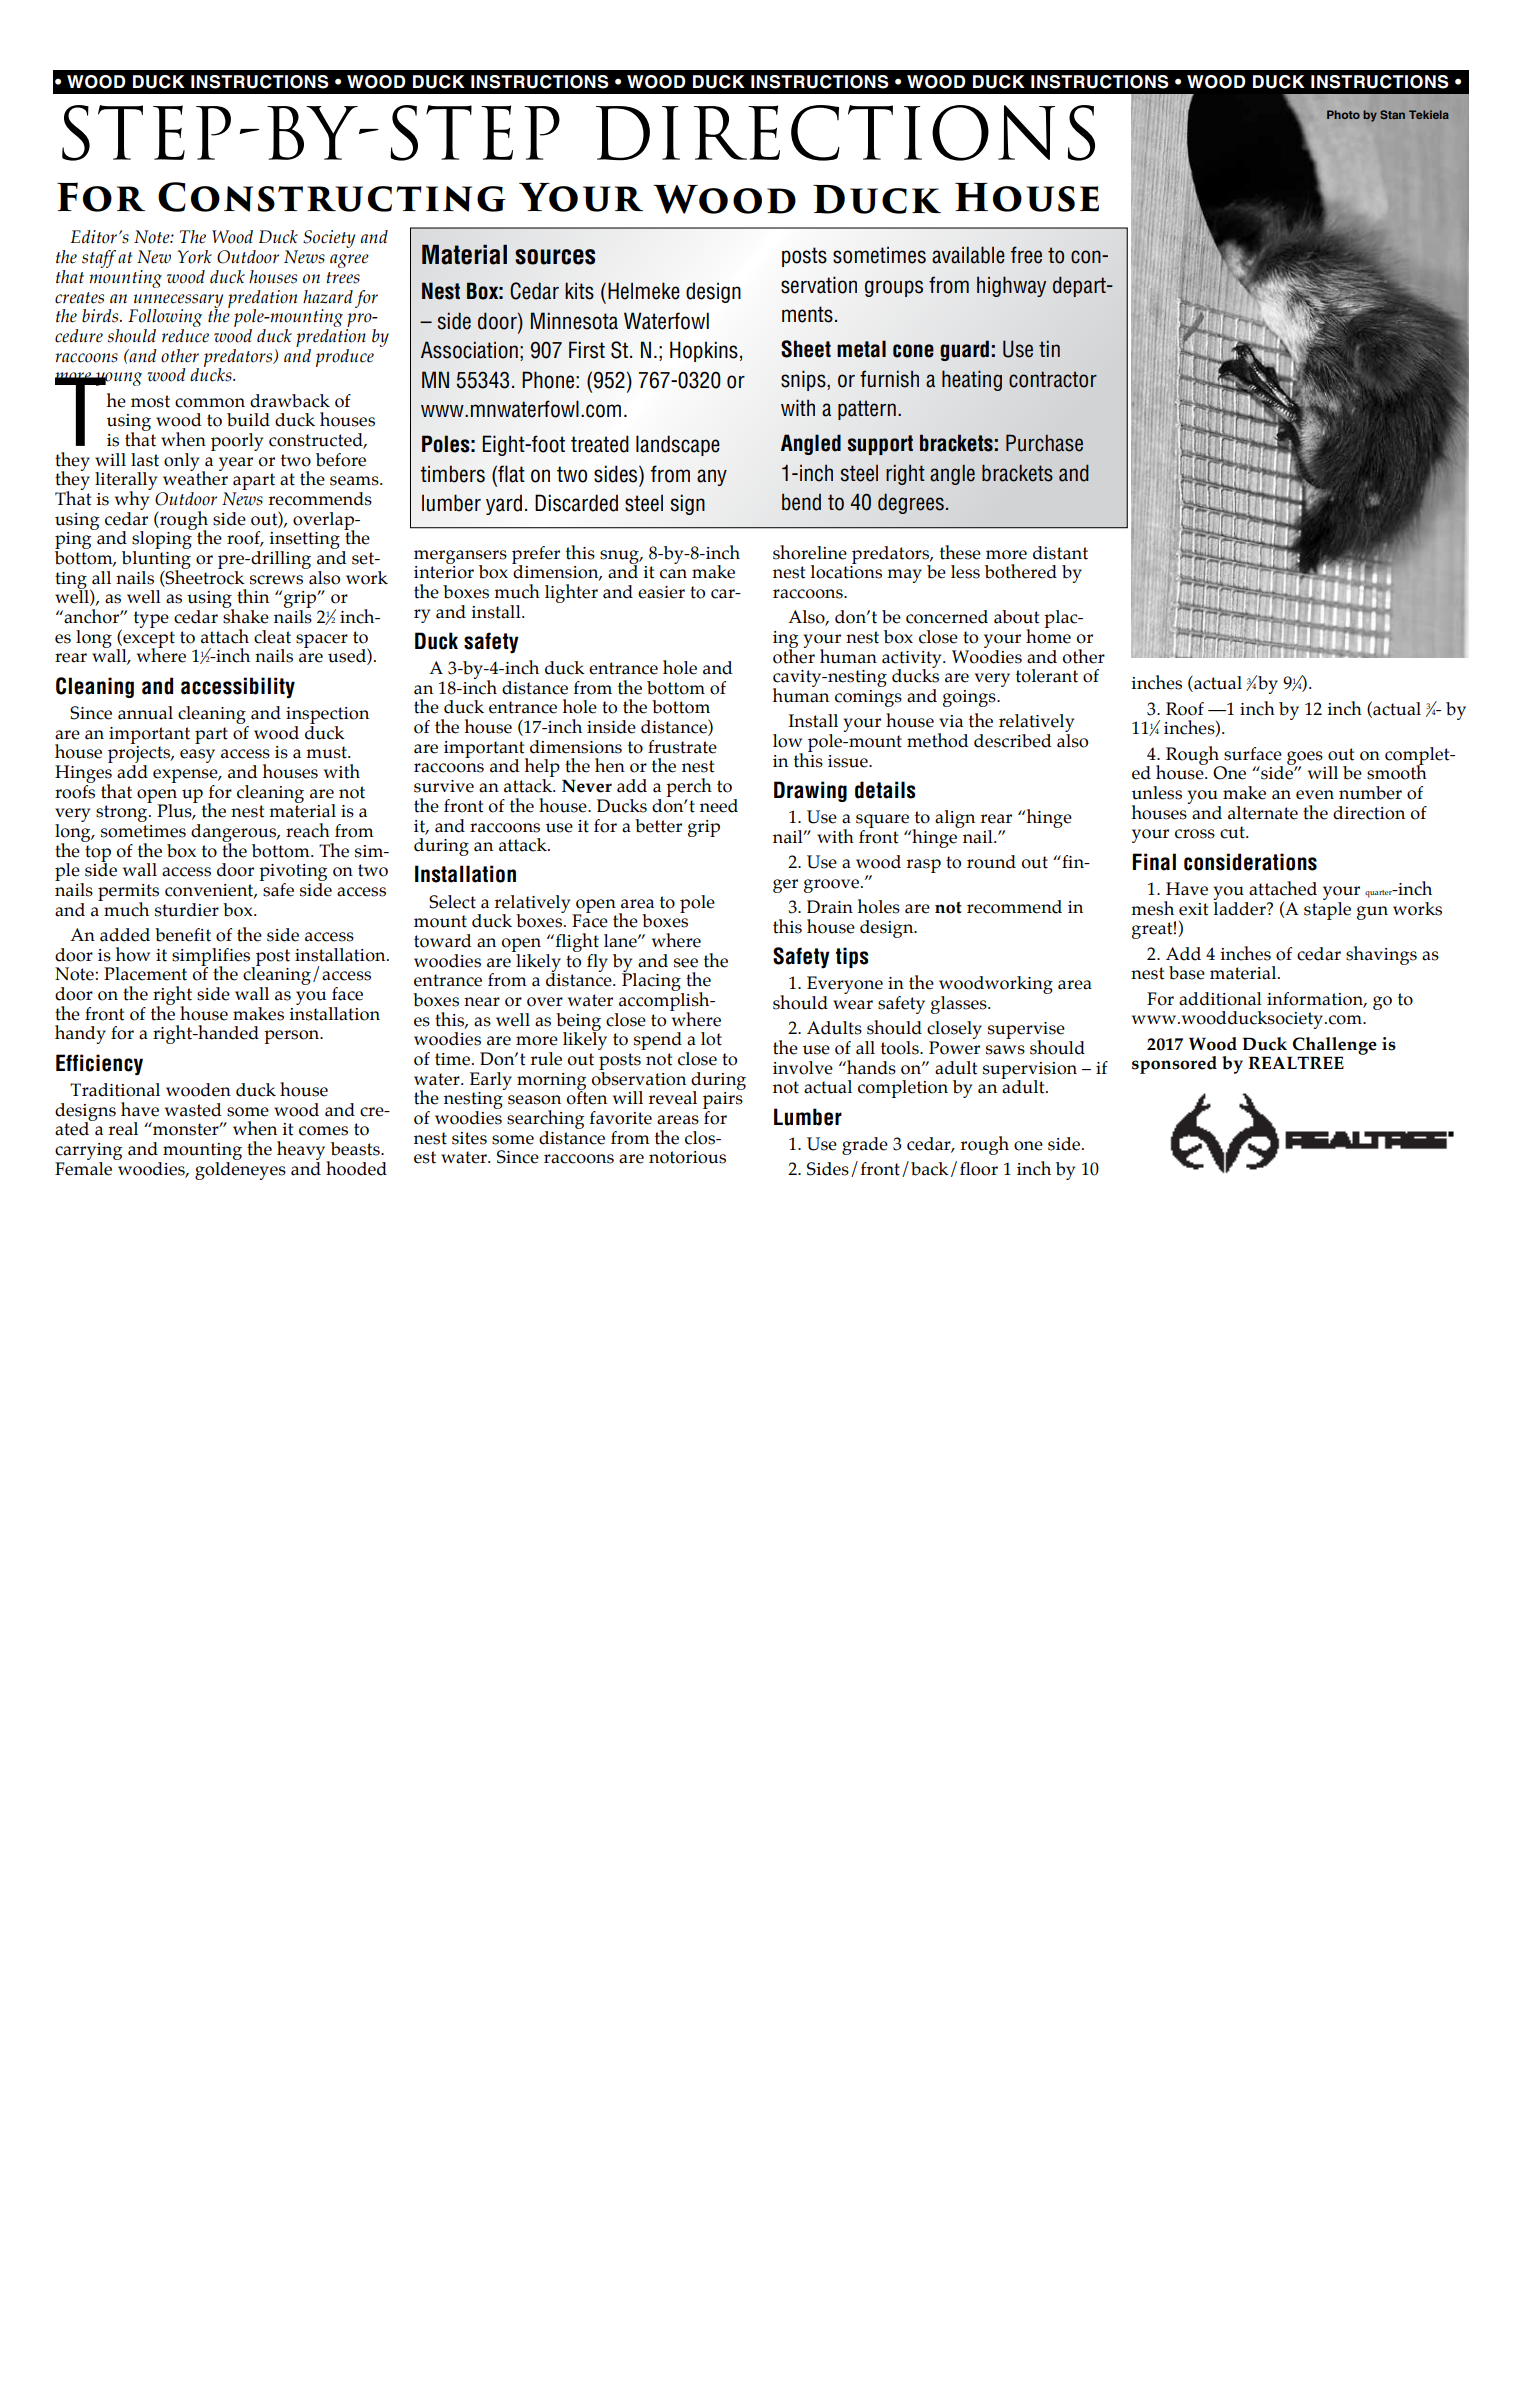 The height and width of the image is (2408, 1522). I want to click on alternate, so click(1263, 813).
